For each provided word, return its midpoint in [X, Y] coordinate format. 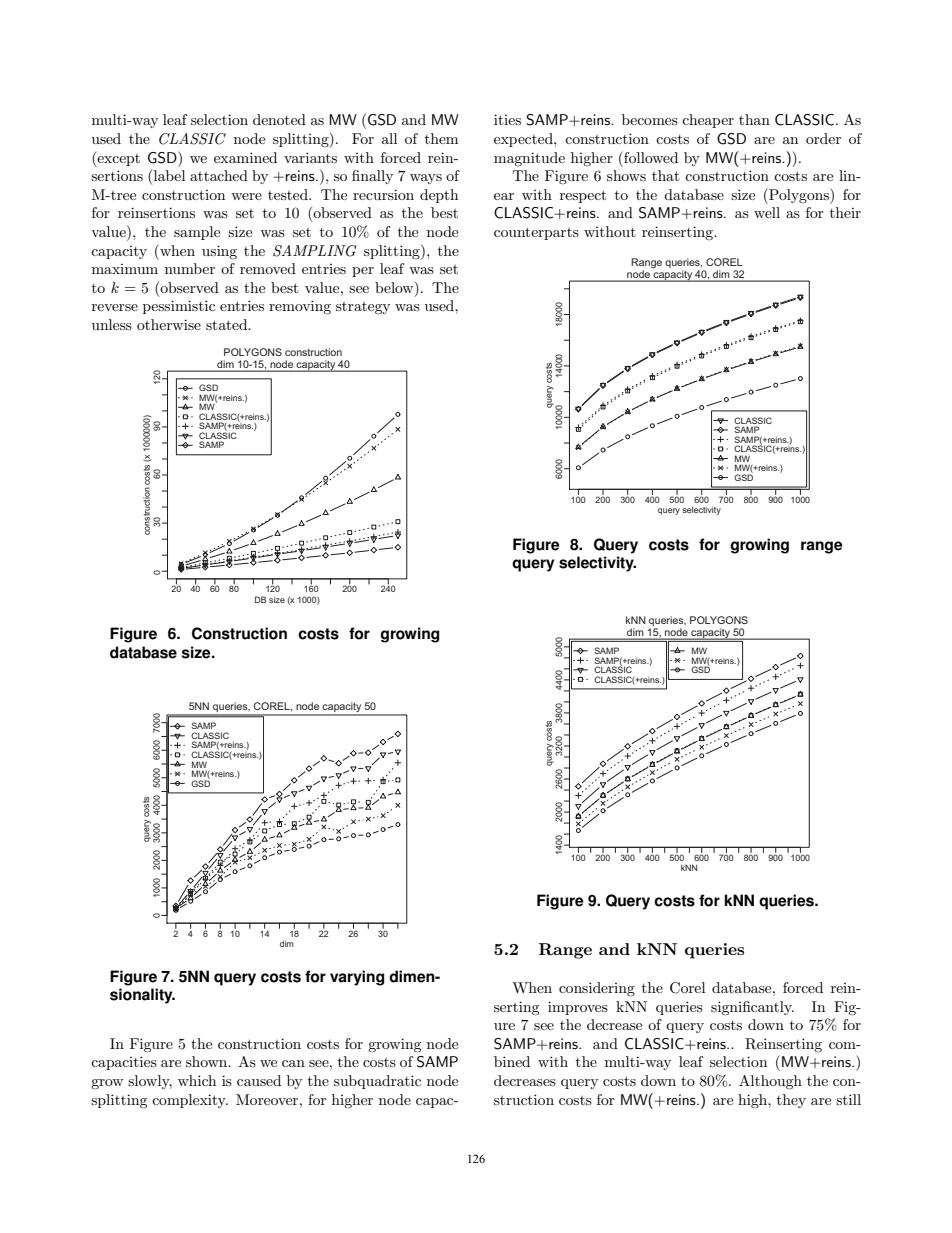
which [197, 1080]
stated [228, 324]
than [754, 119]
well [767, 212]
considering [597, 989]
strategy [363, 308]
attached [219, 175]
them [441, 138]
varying [357, 978]
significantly [752, 1008]
